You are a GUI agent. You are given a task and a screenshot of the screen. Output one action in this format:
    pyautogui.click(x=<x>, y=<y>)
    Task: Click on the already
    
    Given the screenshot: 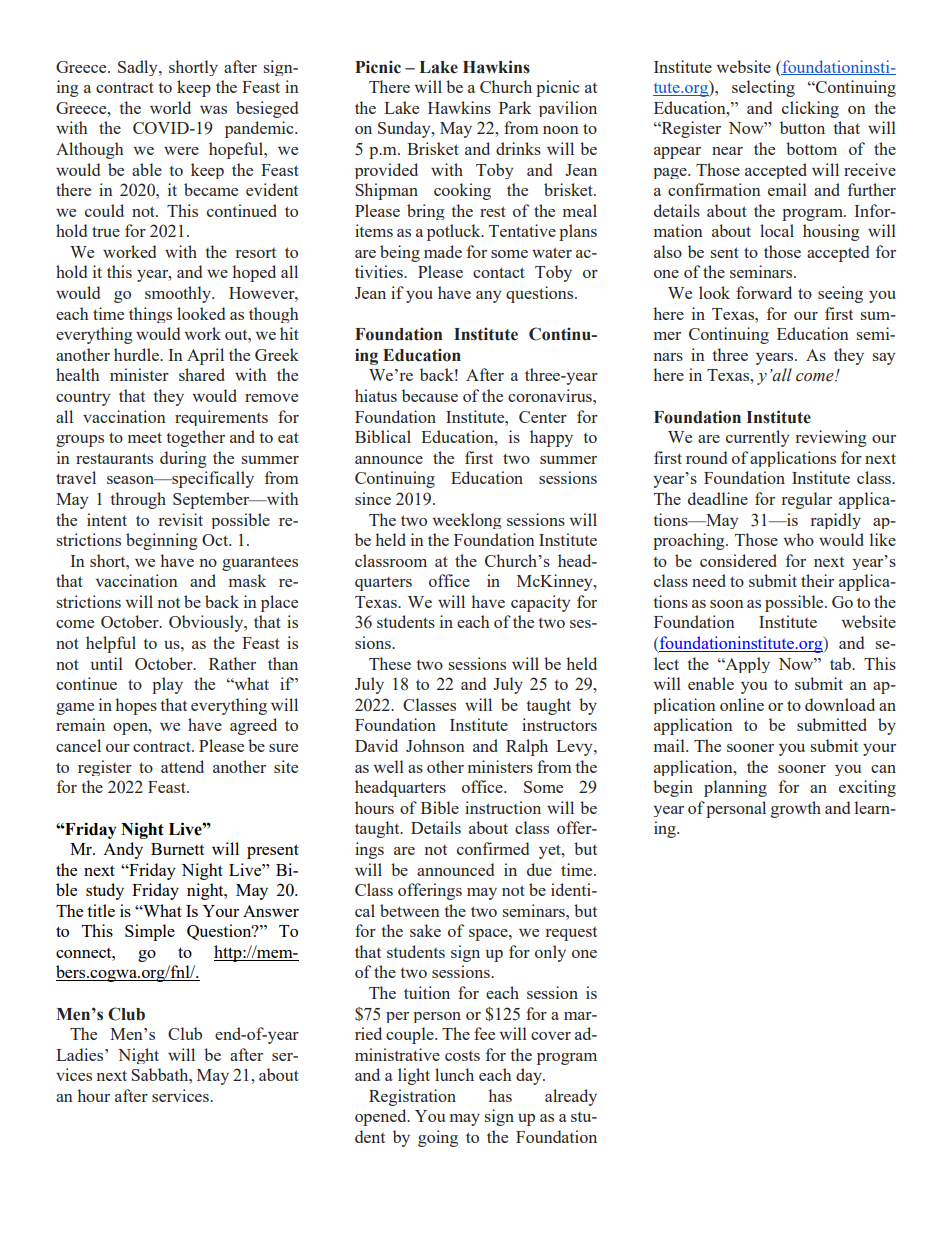 What is the action you would take?
    pyautogui.click(x=571, y=1097)
